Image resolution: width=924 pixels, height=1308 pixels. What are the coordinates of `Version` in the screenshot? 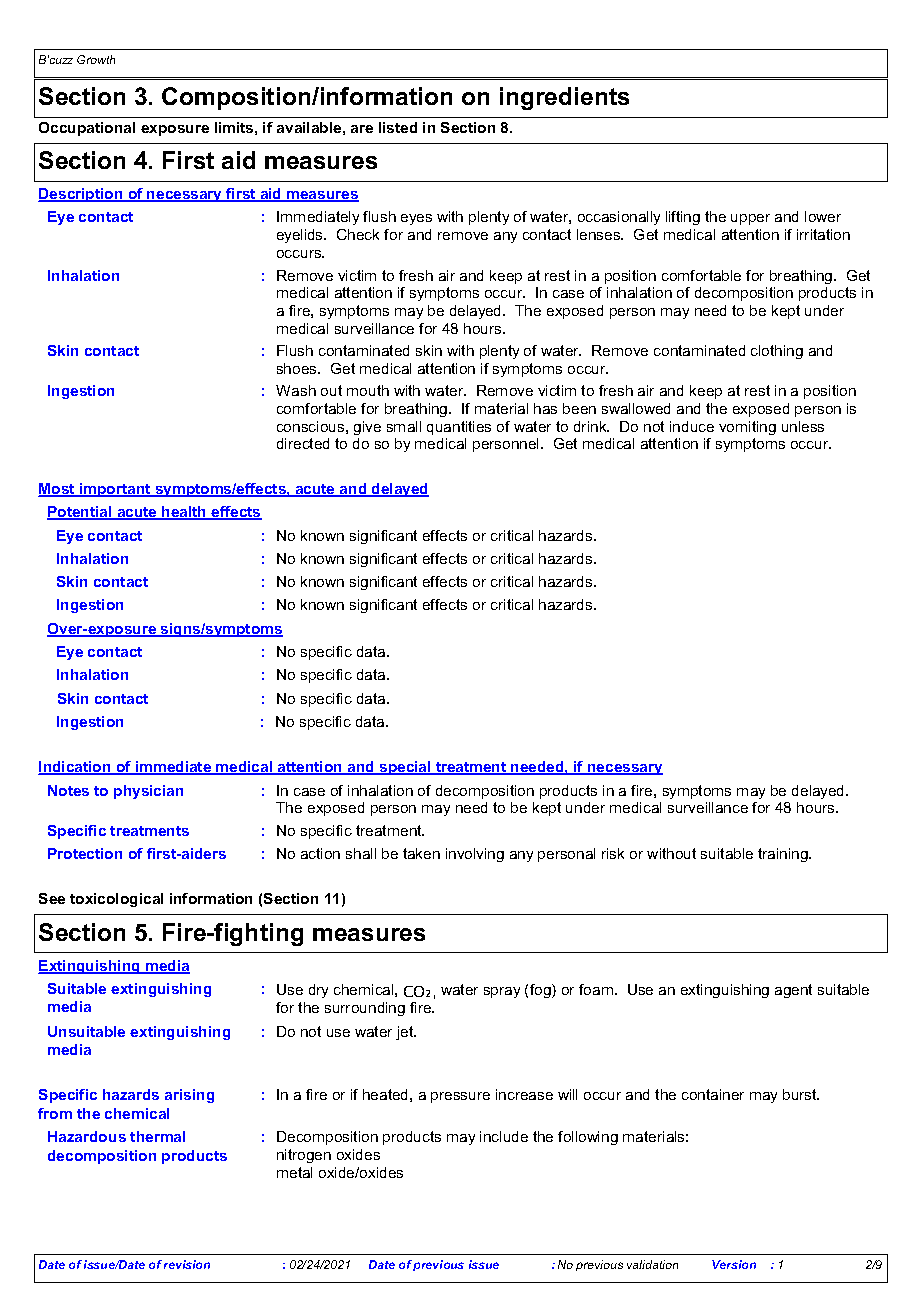 It's located at (734, 1264).
